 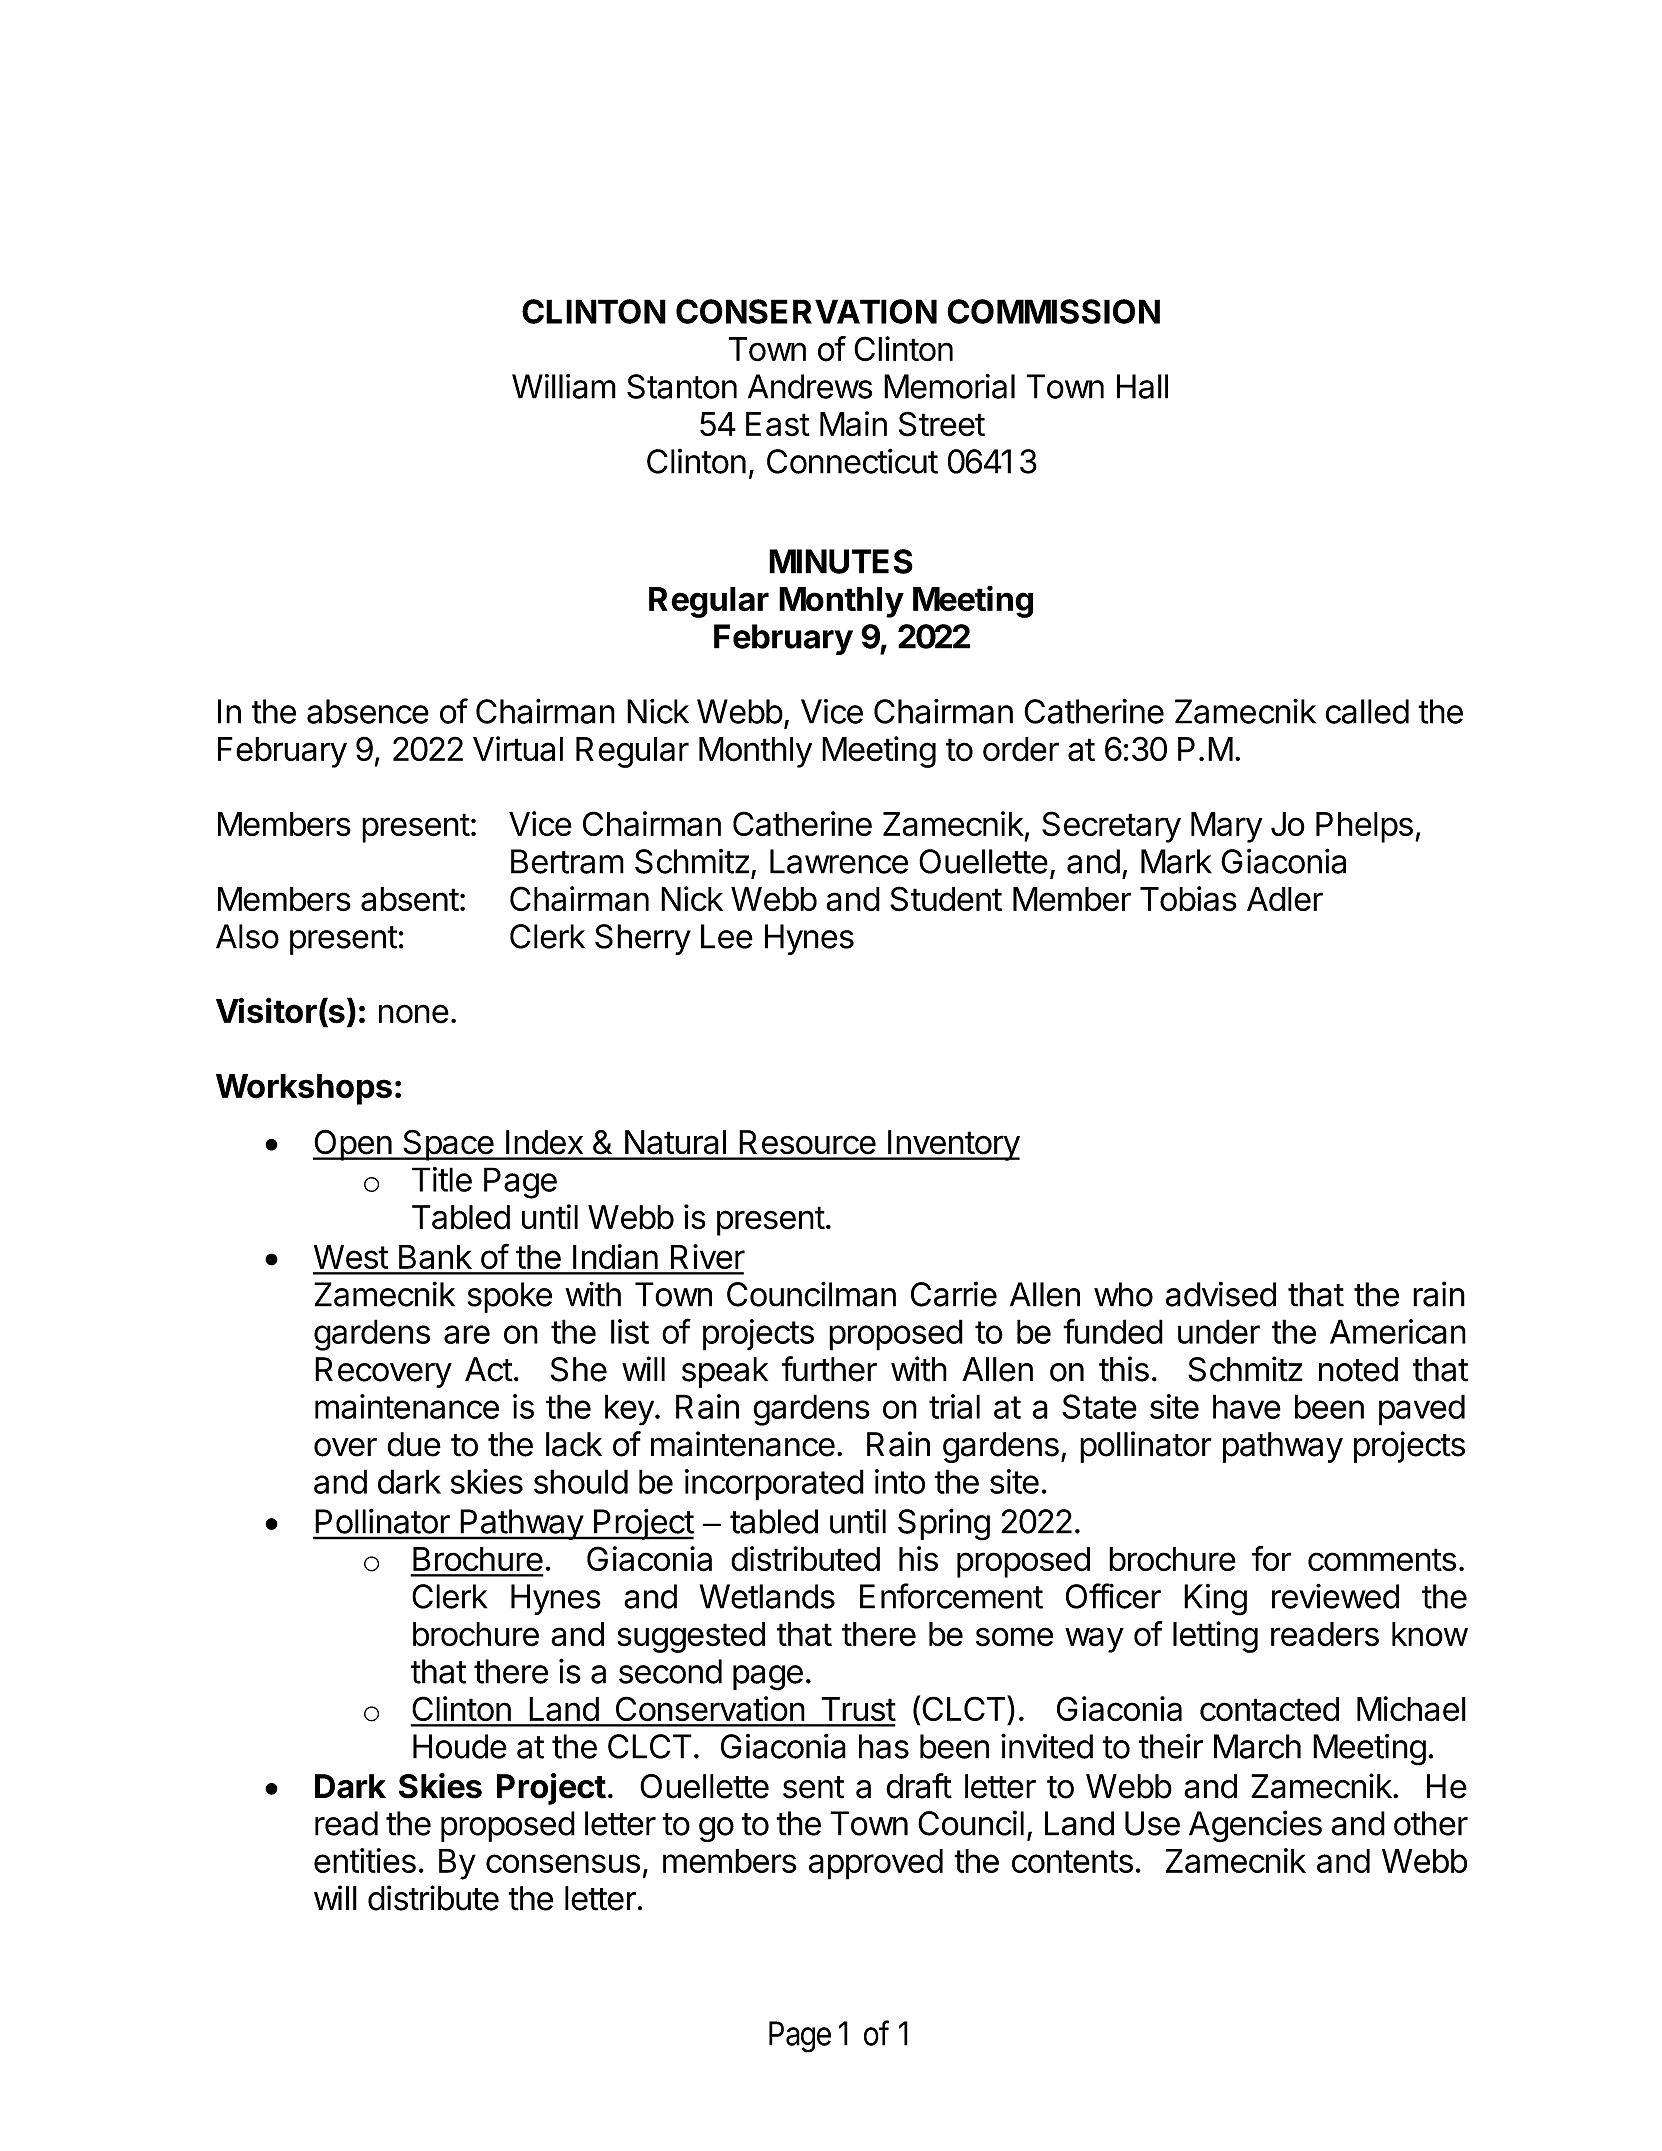 What do you see at coordinates (365, 1860) in the document?
I see `entities` at bounding box center [365, 1860].
